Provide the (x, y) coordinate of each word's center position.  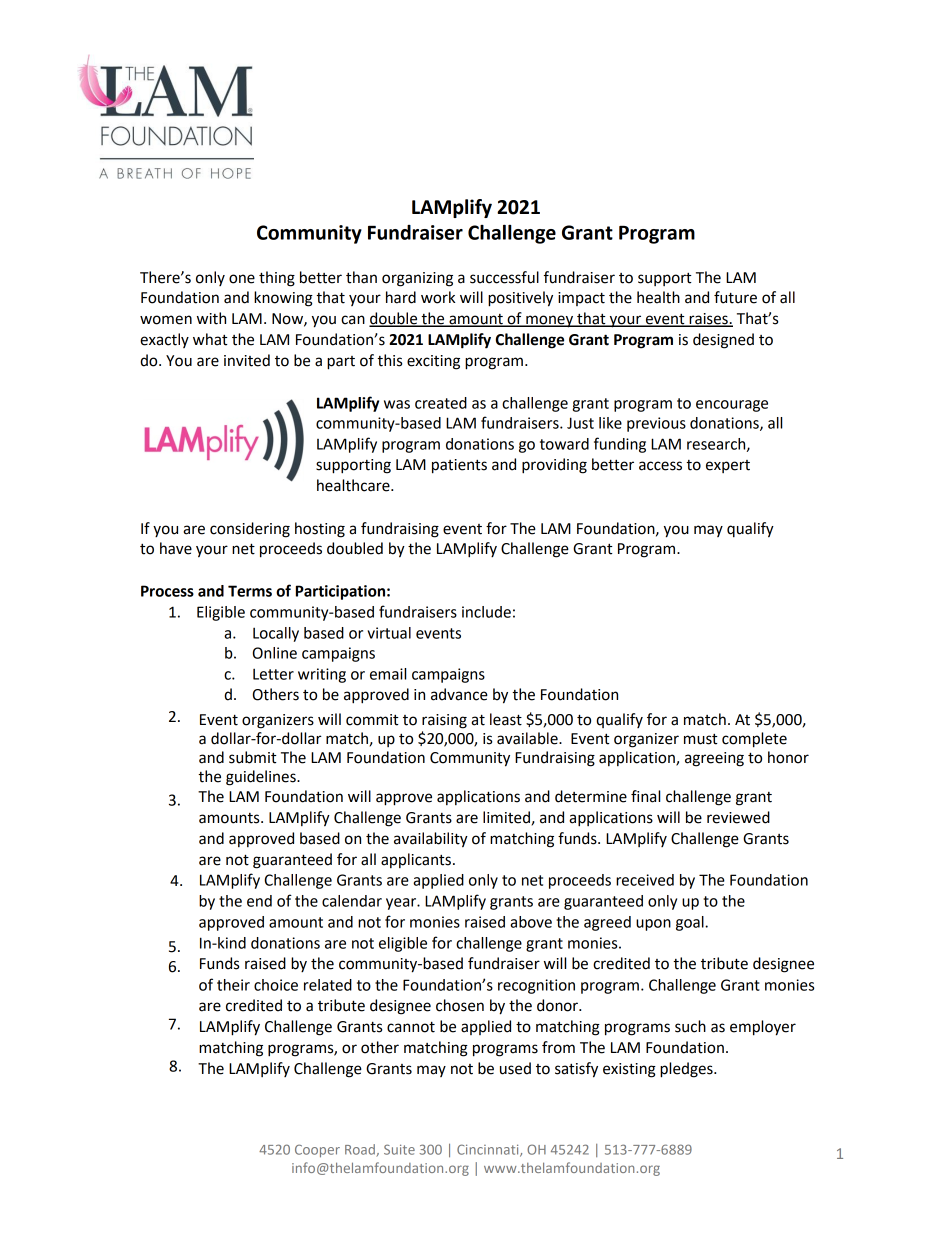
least (506, 719)
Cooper (317, 1151)
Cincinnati (489, 1150)
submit (253, 757)
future (735, 297)
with (211, 318)
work (438, 297)
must (701, 739)
